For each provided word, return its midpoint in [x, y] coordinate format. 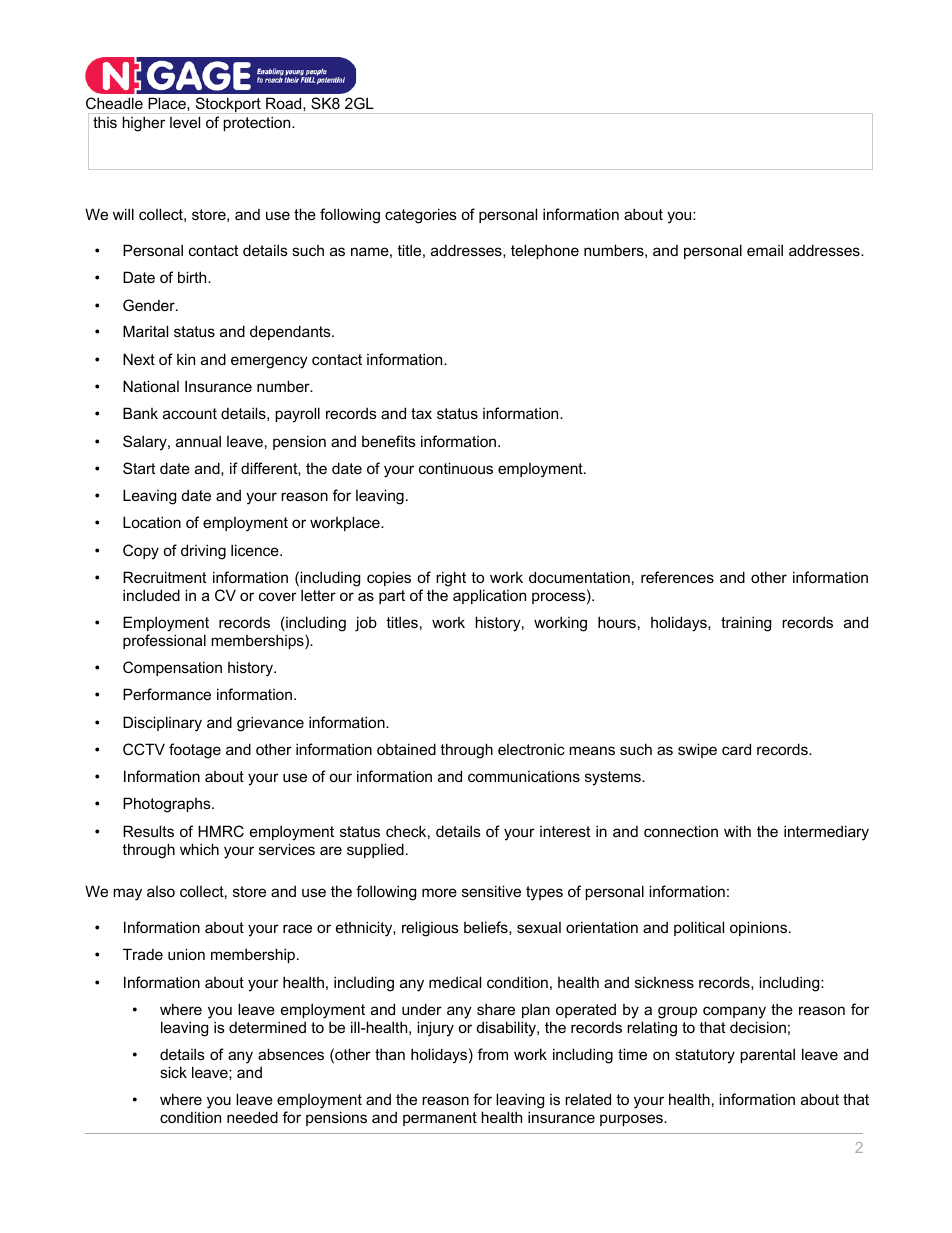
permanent [440, 1119]
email [765, 250]
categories [421, 216]
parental [767, 1055]
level [185, 122]
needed [252, 1117]
